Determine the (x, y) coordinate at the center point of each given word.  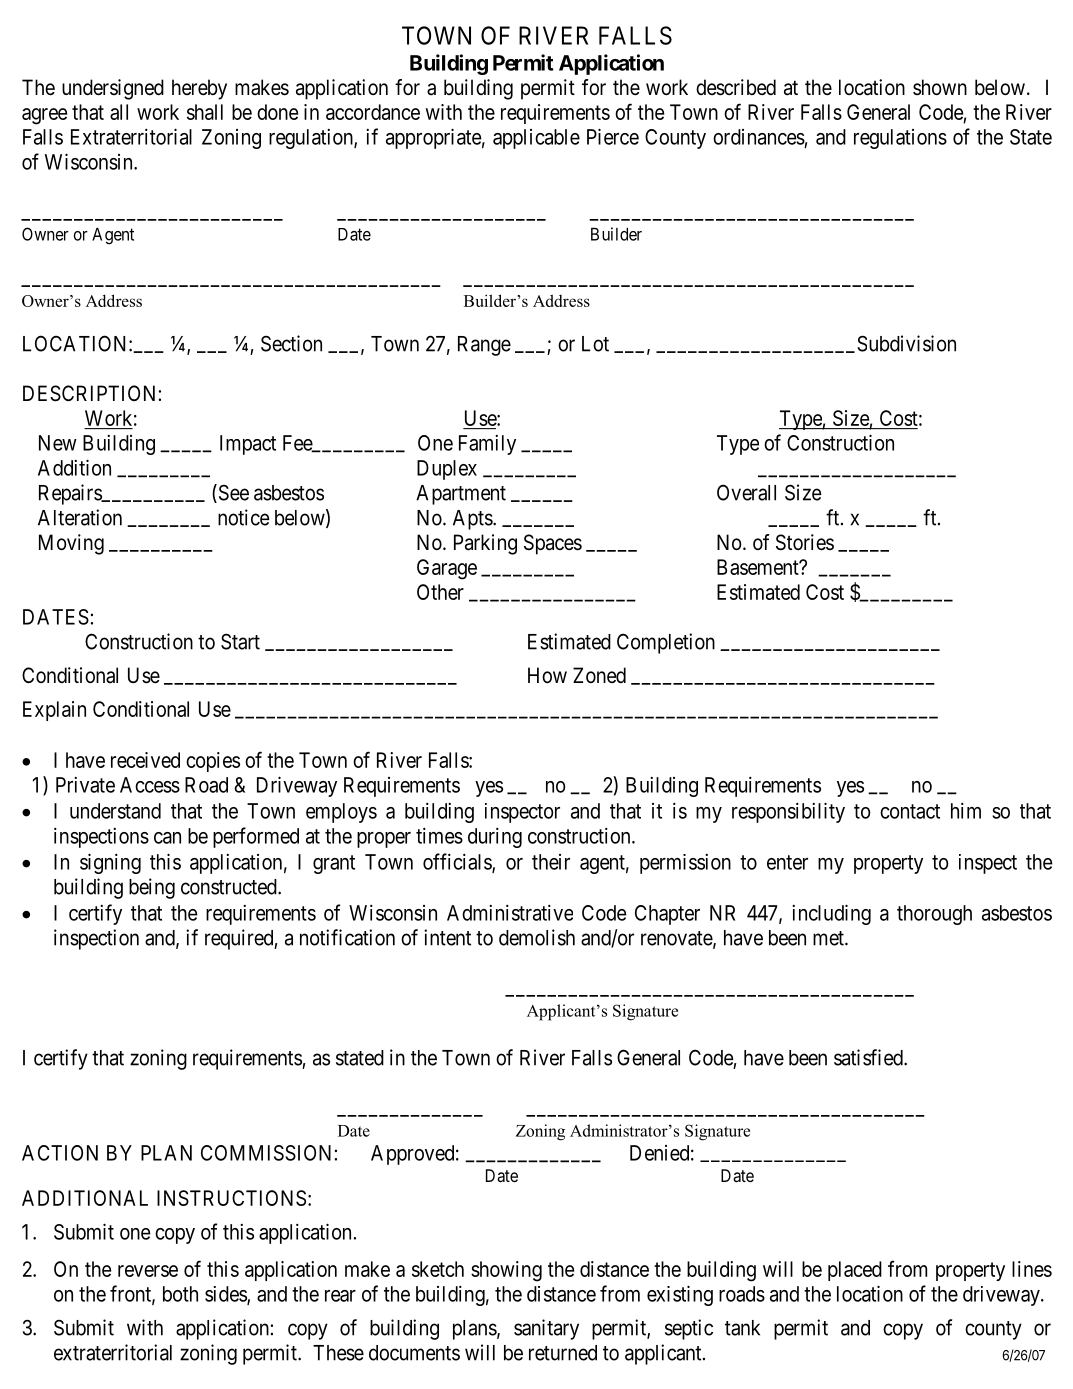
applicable (536, 139)
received (145, 760)
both (180, 1294)
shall (205, 112)
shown (940, 87)
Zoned (599, 675)
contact (910, 811)
